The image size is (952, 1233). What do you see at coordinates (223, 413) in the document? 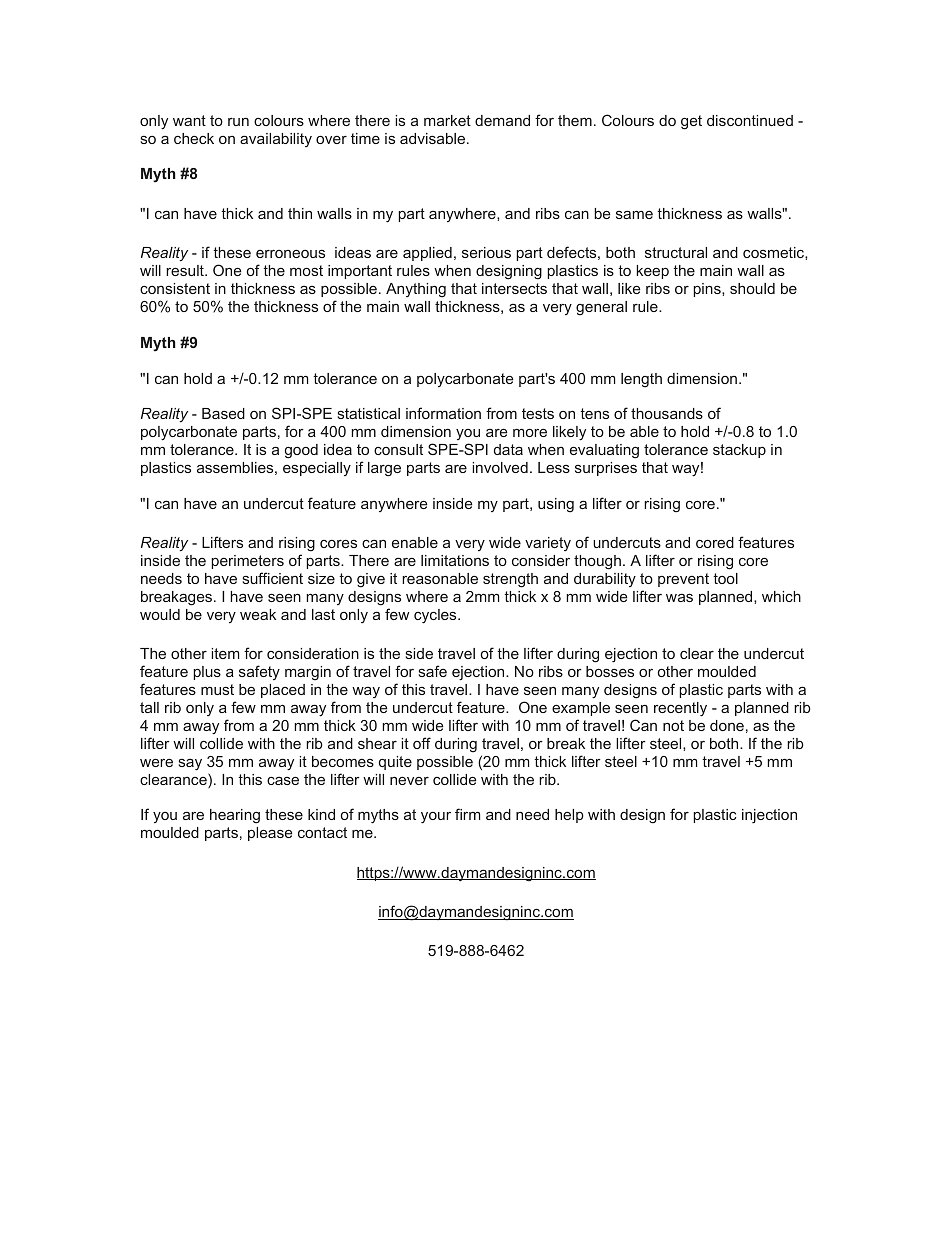
I see `Based` at bounding box center [223, 413].
